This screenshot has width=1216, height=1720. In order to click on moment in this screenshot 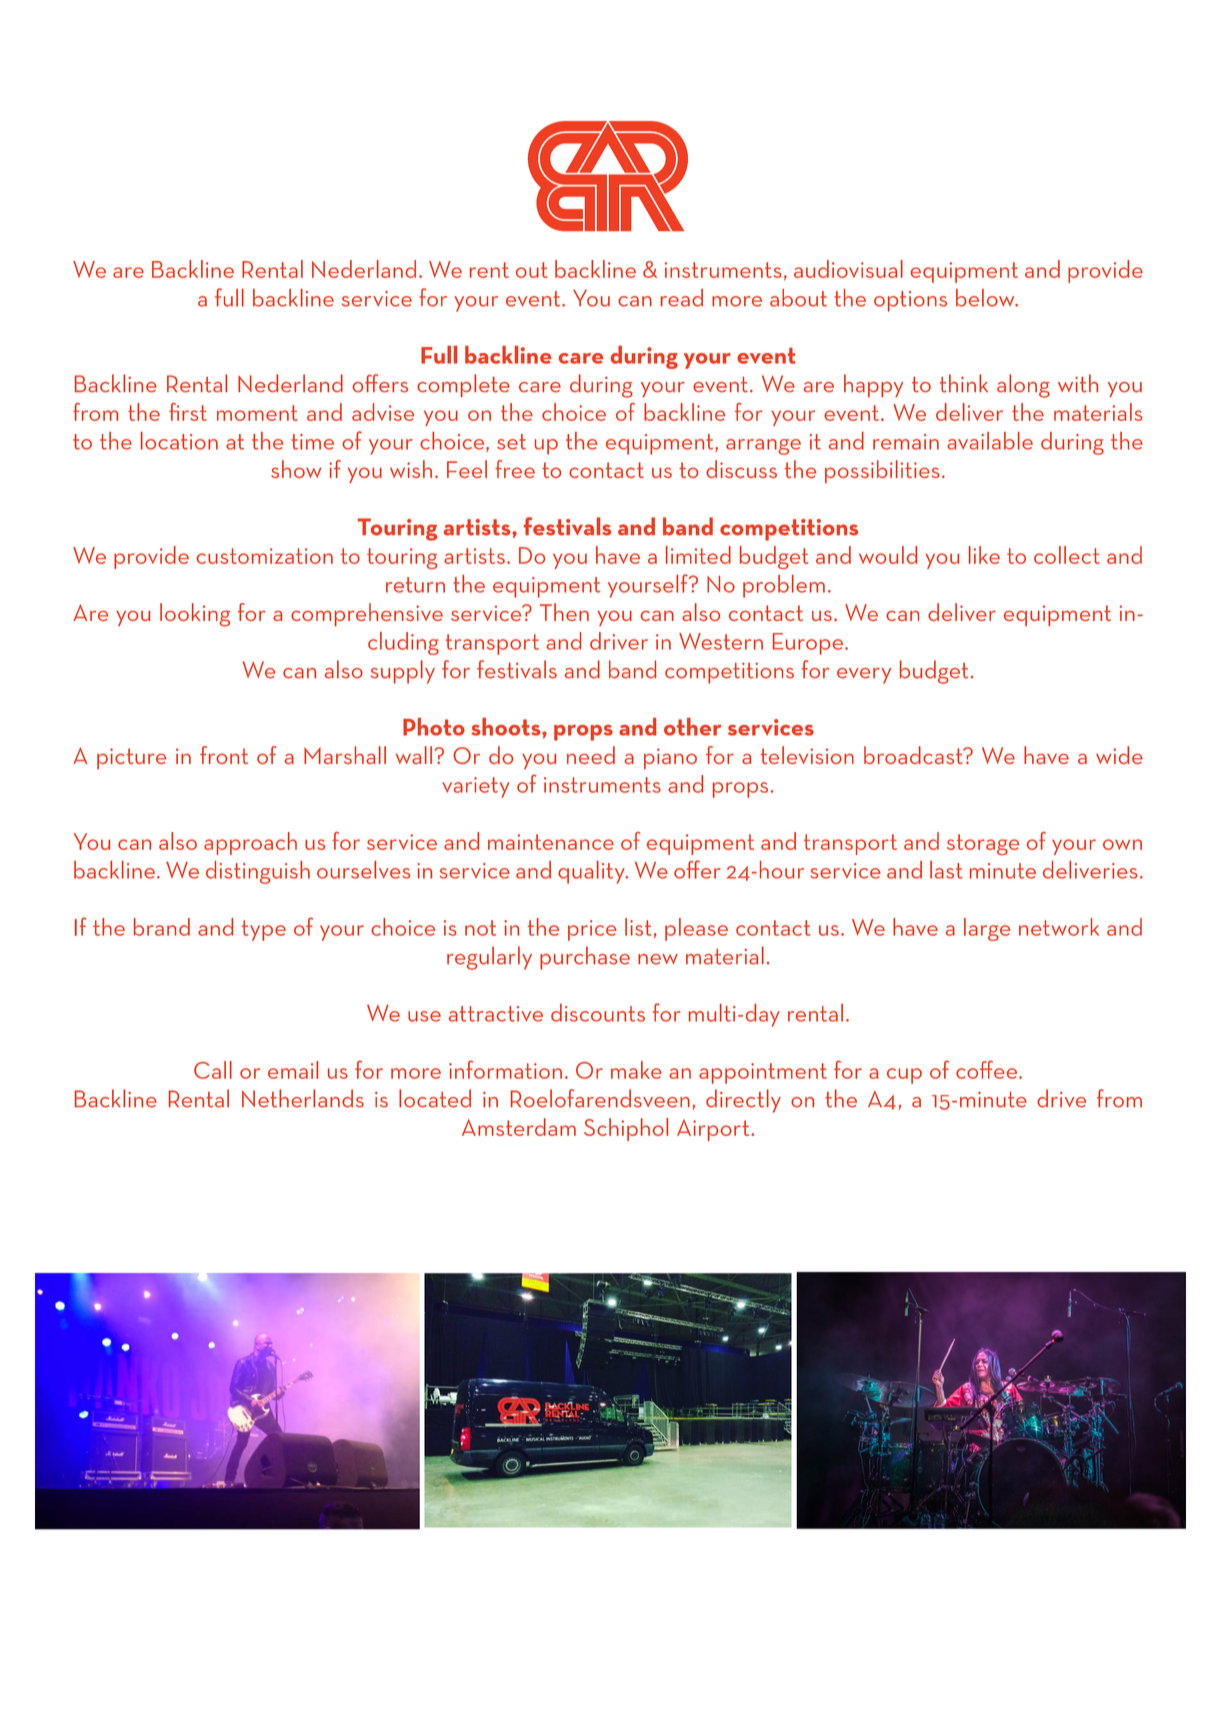, I will do `click(257, 413)`.
